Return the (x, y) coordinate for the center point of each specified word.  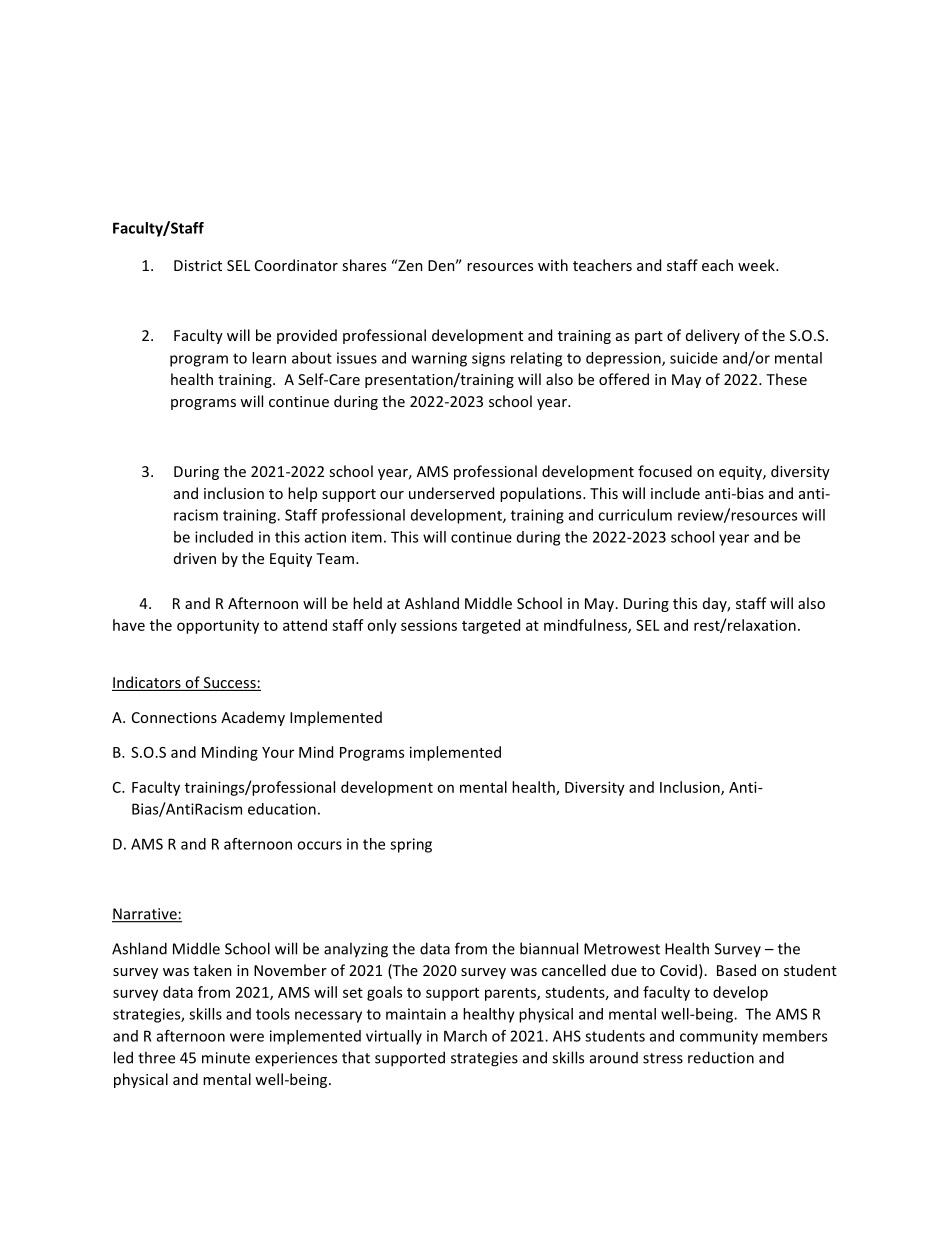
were (247, 1037)
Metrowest (622, 949)
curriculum (635, 515)
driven (195, 558)
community (719, 1037)
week (757, 265)
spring (411, 845)
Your (278, 752)
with (553, 265)
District (198, 265)
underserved (451, 493)
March (465, 1036)
